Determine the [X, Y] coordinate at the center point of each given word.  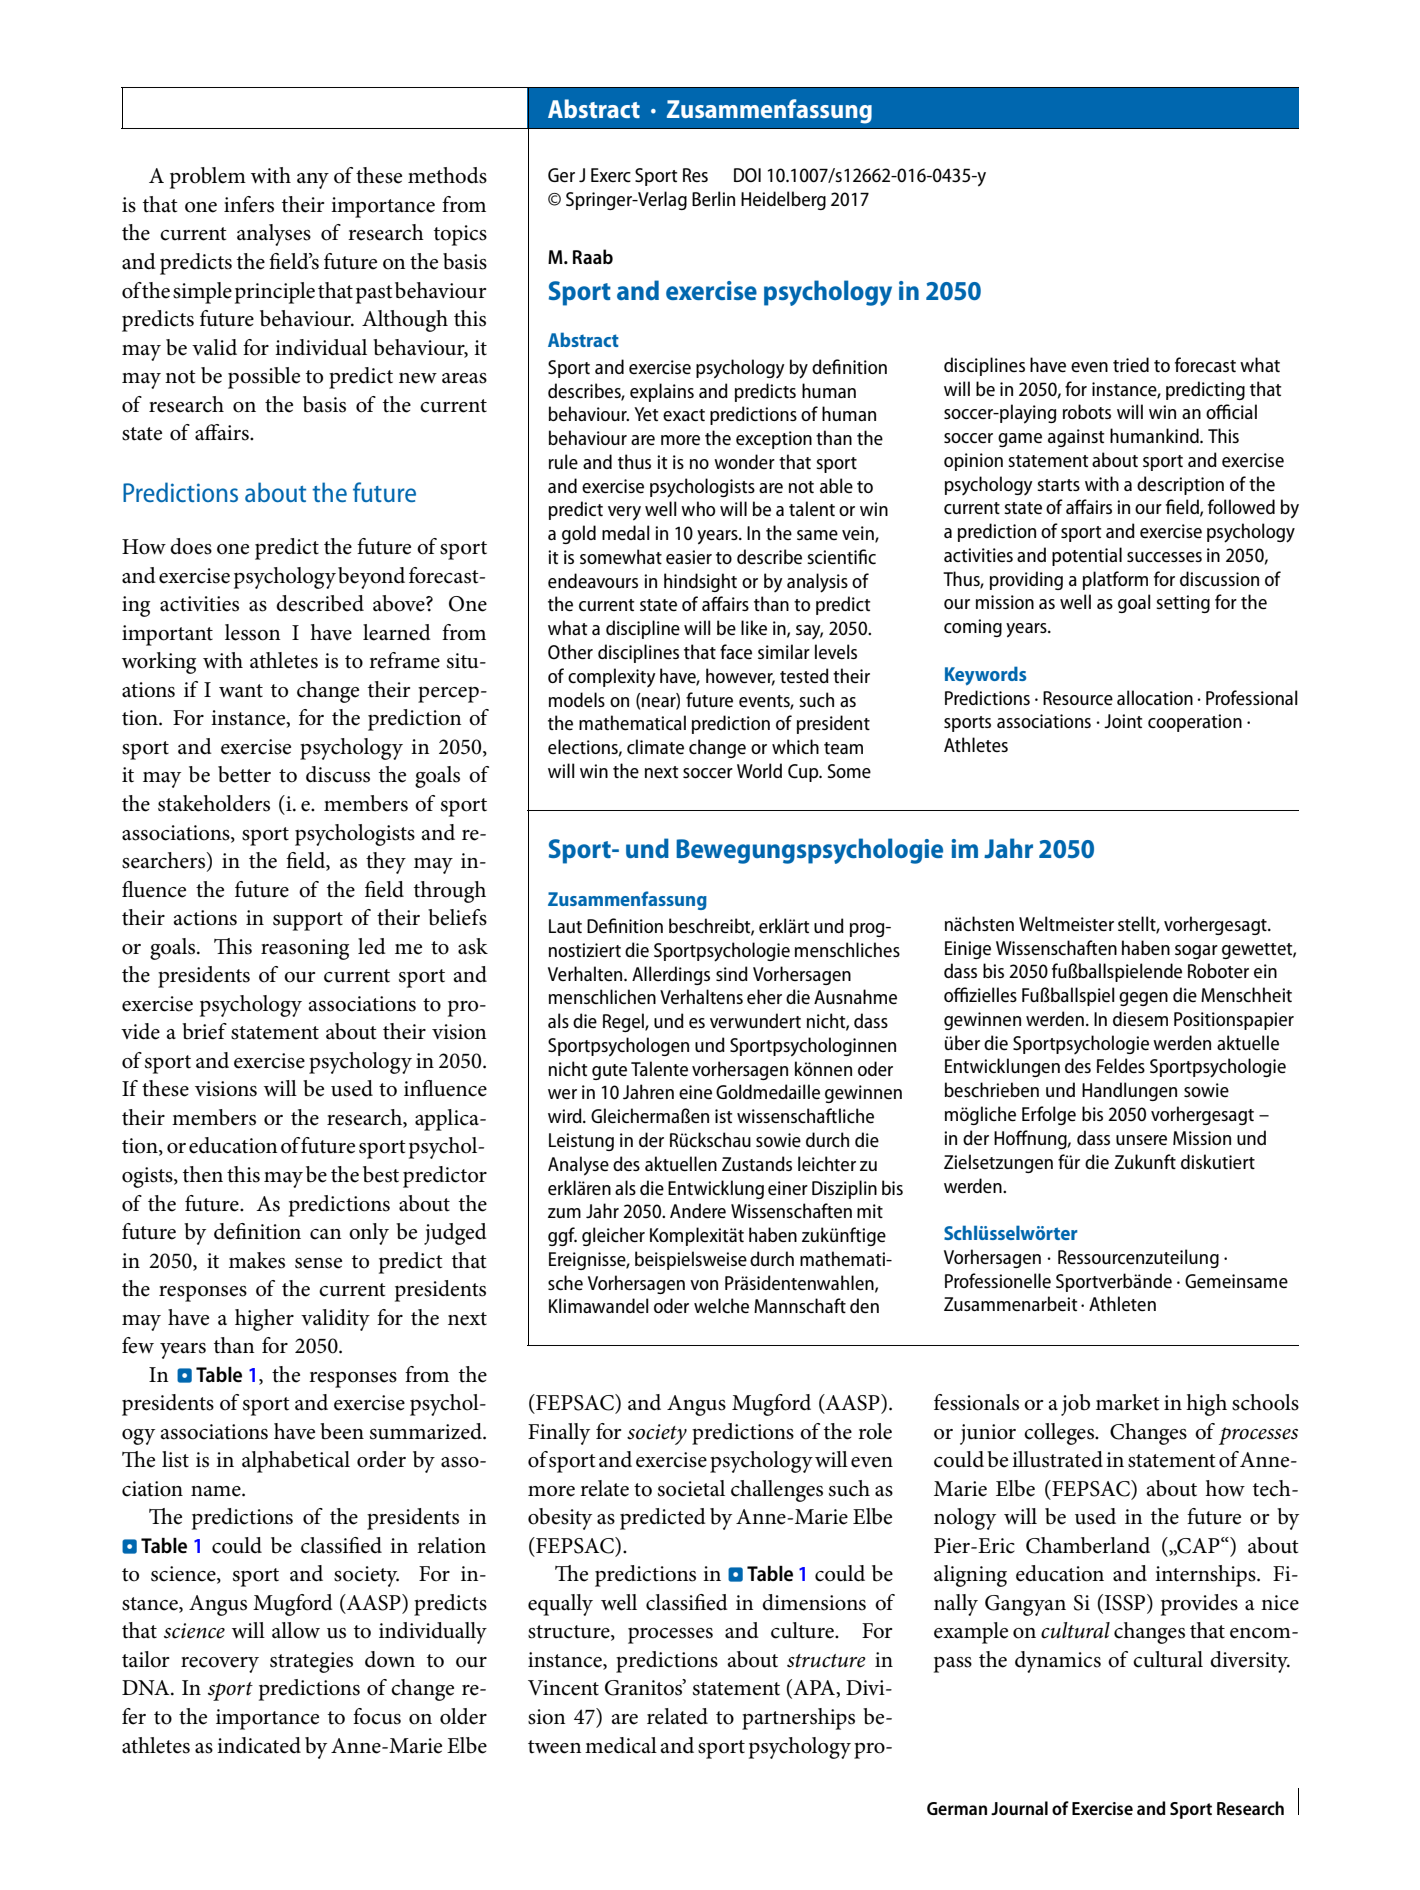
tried [1131, 364]
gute [609, 1072]
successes [1164, 557]
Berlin [713, 198]
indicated [259, 1745]
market [1128, 1402]
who [698, 508]
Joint [1123, 721]
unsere [1141, 1140]
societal [691, 1488]
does [191, 546]
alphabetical [296, 1462]
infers [249, 204]
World [759, 770]
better [244, 774]
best [381, 1174]
